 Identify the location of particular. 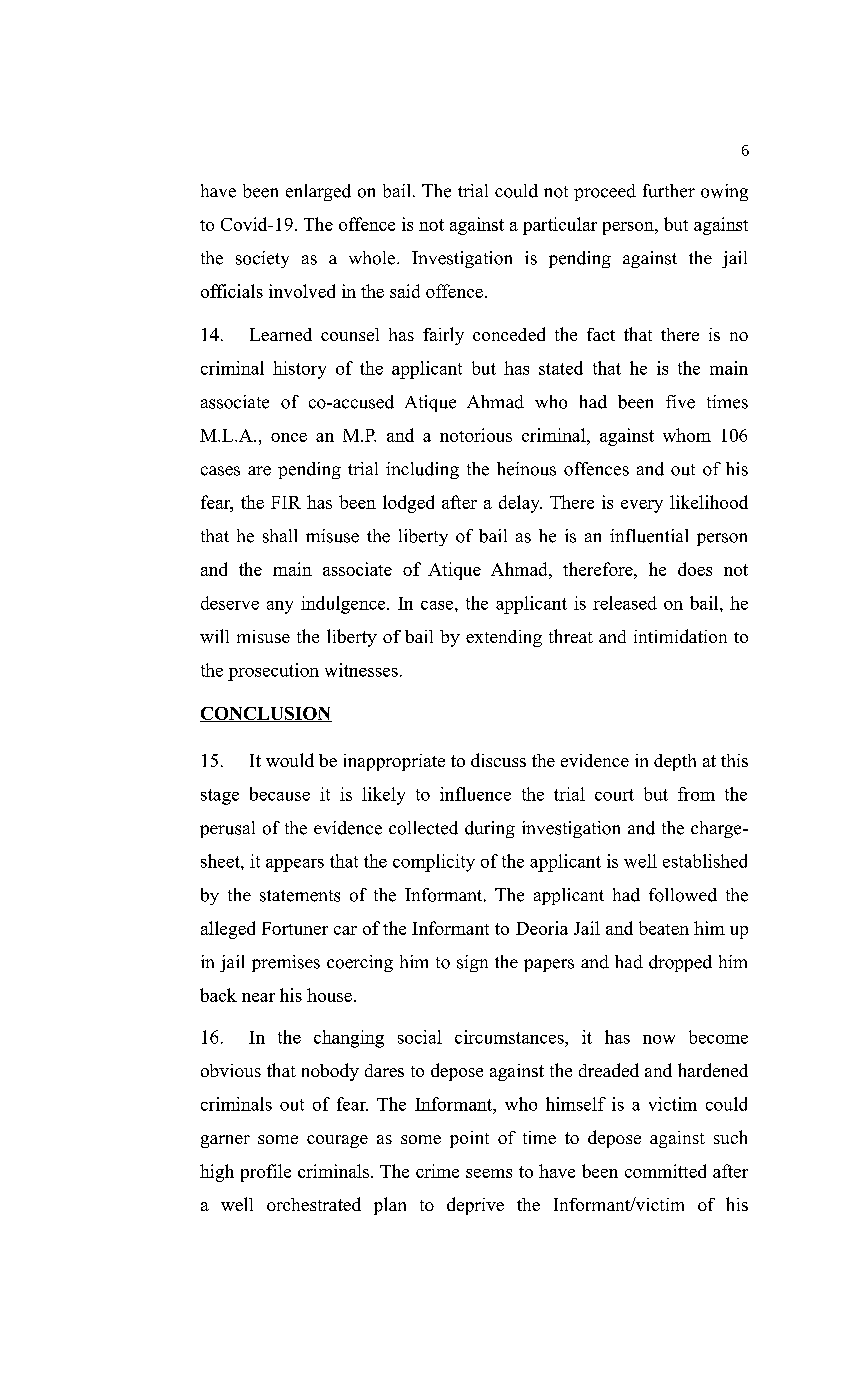
(560, 226).
